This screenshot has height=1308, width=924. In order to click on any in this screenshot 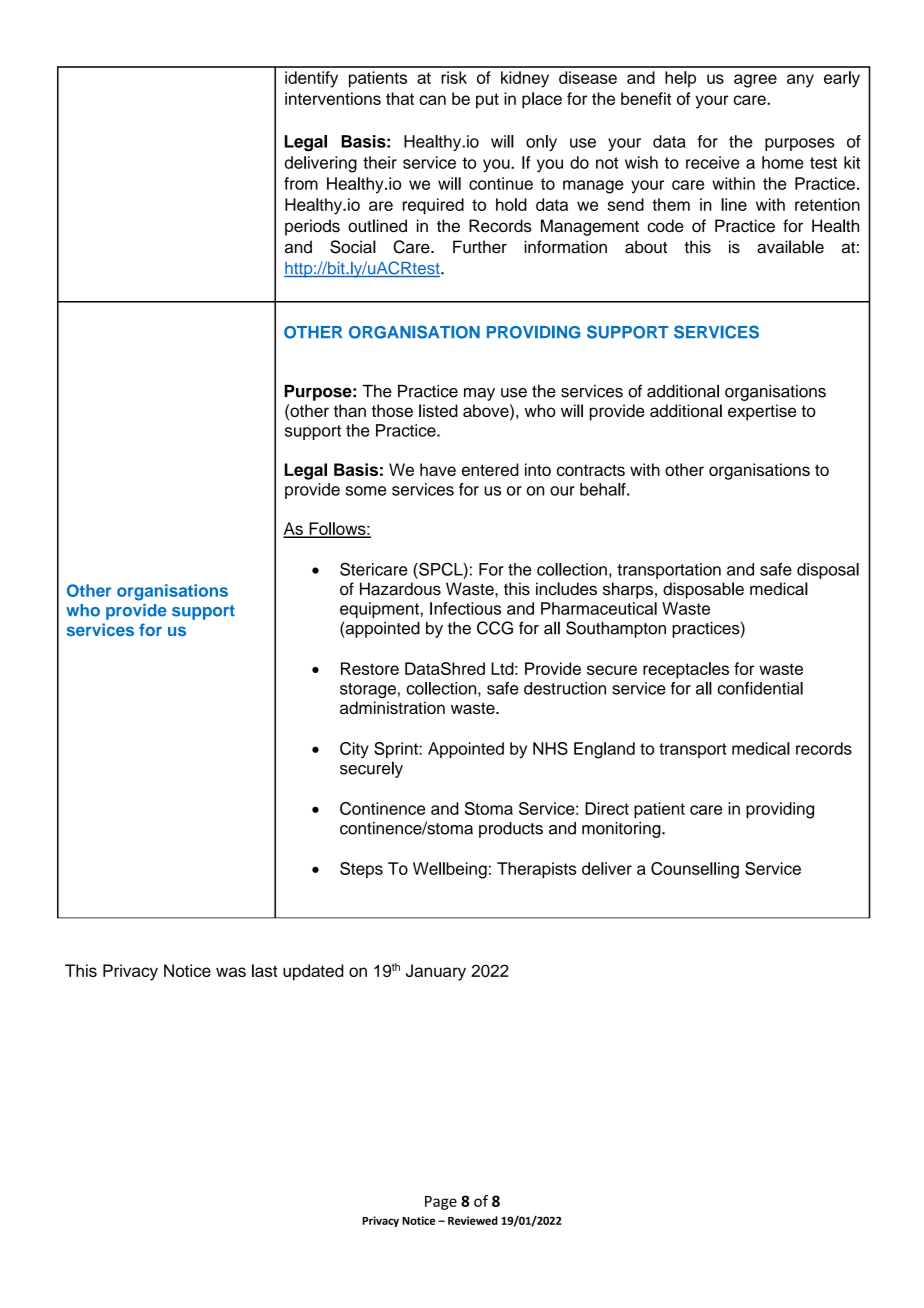, I will do `click(800, 81)`.
